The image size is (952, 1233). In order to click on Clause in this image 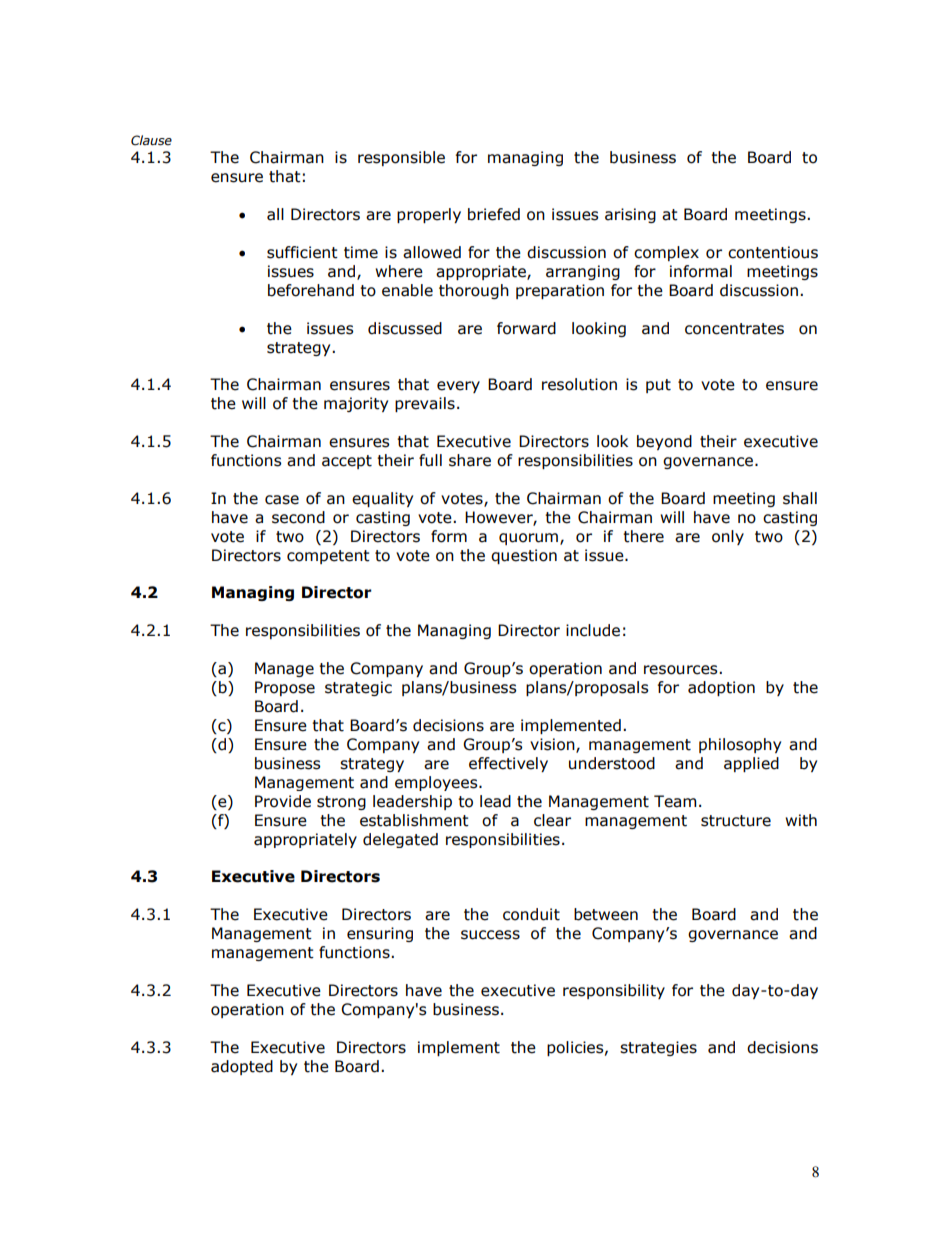, I will do `click(151, 140)`.
